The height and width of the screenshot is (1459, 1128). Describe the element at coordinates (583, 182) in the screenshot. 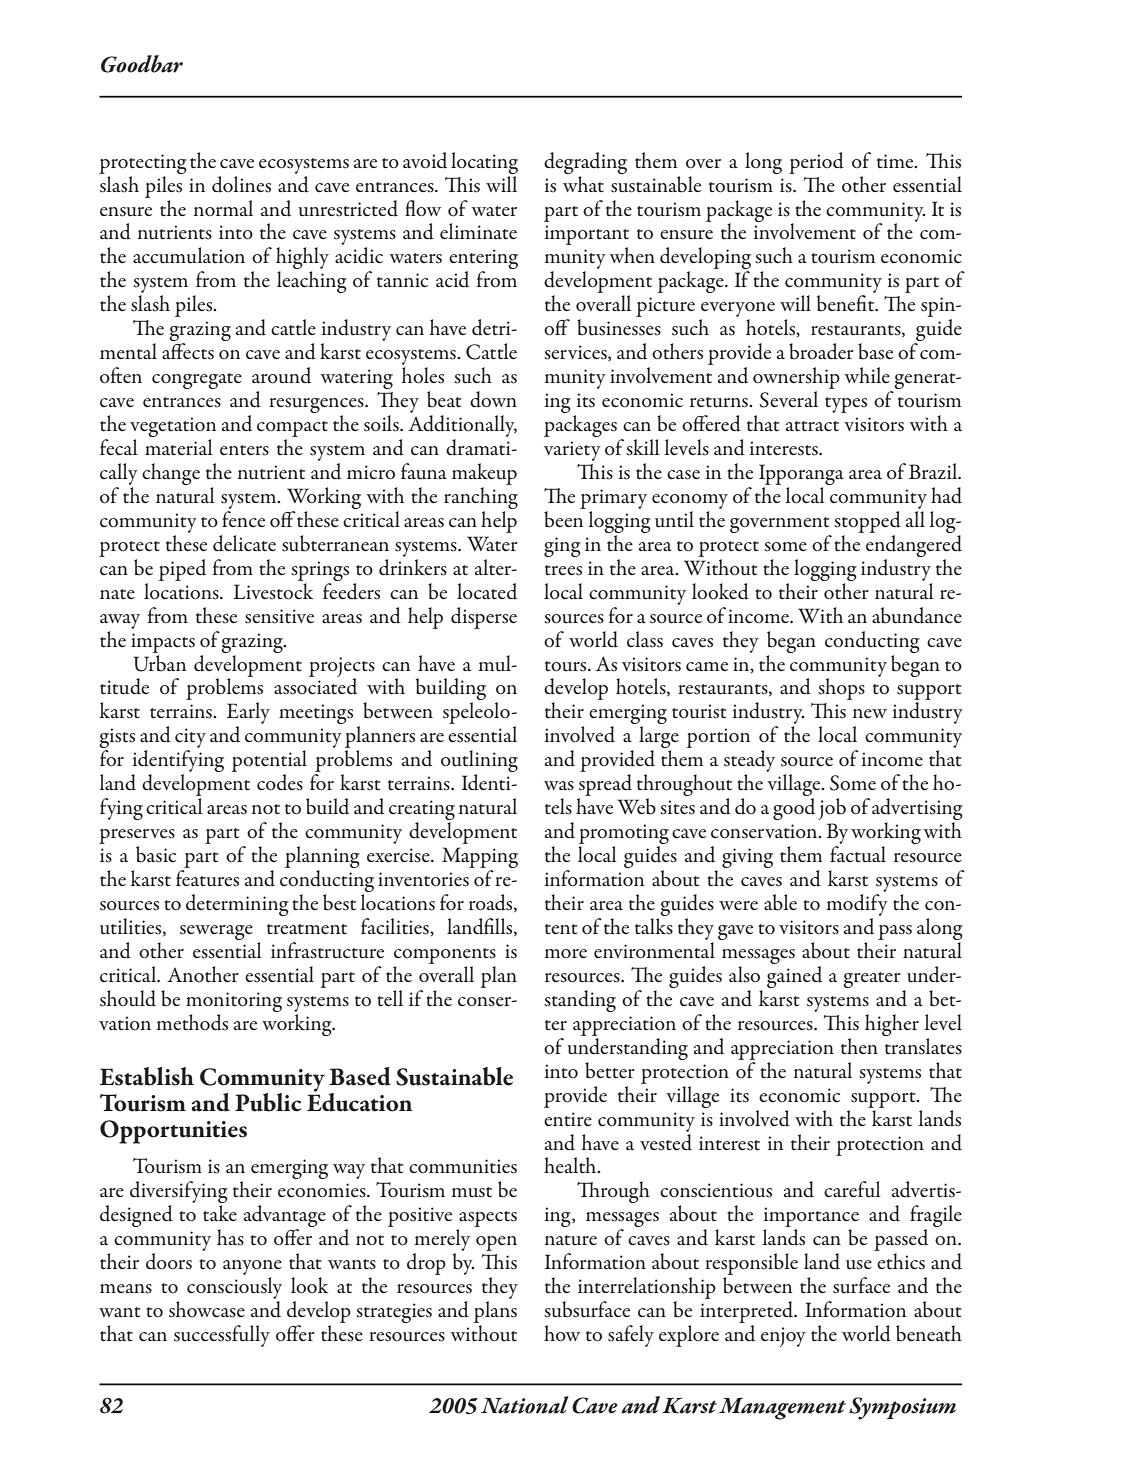

I see `what` at that location.
